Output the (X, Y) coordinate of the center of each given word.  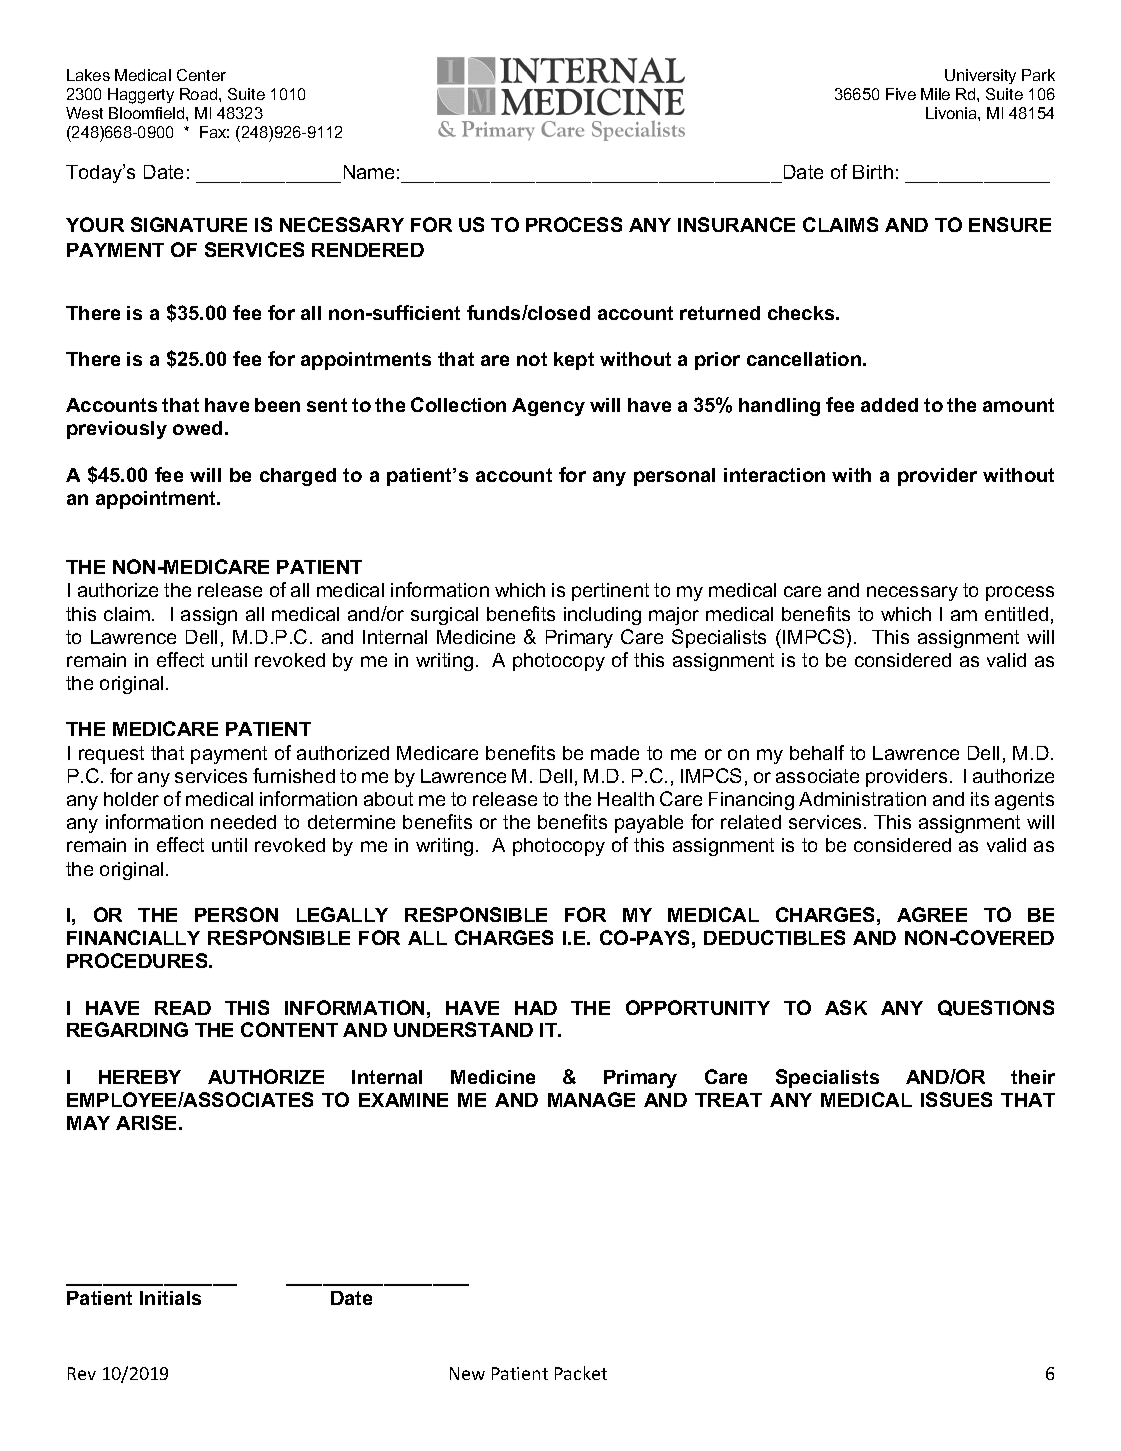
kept (574, 361)
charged (298, 477)
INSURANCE (736, 224)
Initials (170, 1298)
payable (649, 824)
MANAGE (591, 1099)
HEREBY (140, 1077)
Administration (862, 799)
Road (200, 94)
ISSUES (956, 1099)
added (889, 405)
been (277, 405)
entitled (1016, 614)
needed (243, 822)
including (602, 616)
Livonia (952, 113)
